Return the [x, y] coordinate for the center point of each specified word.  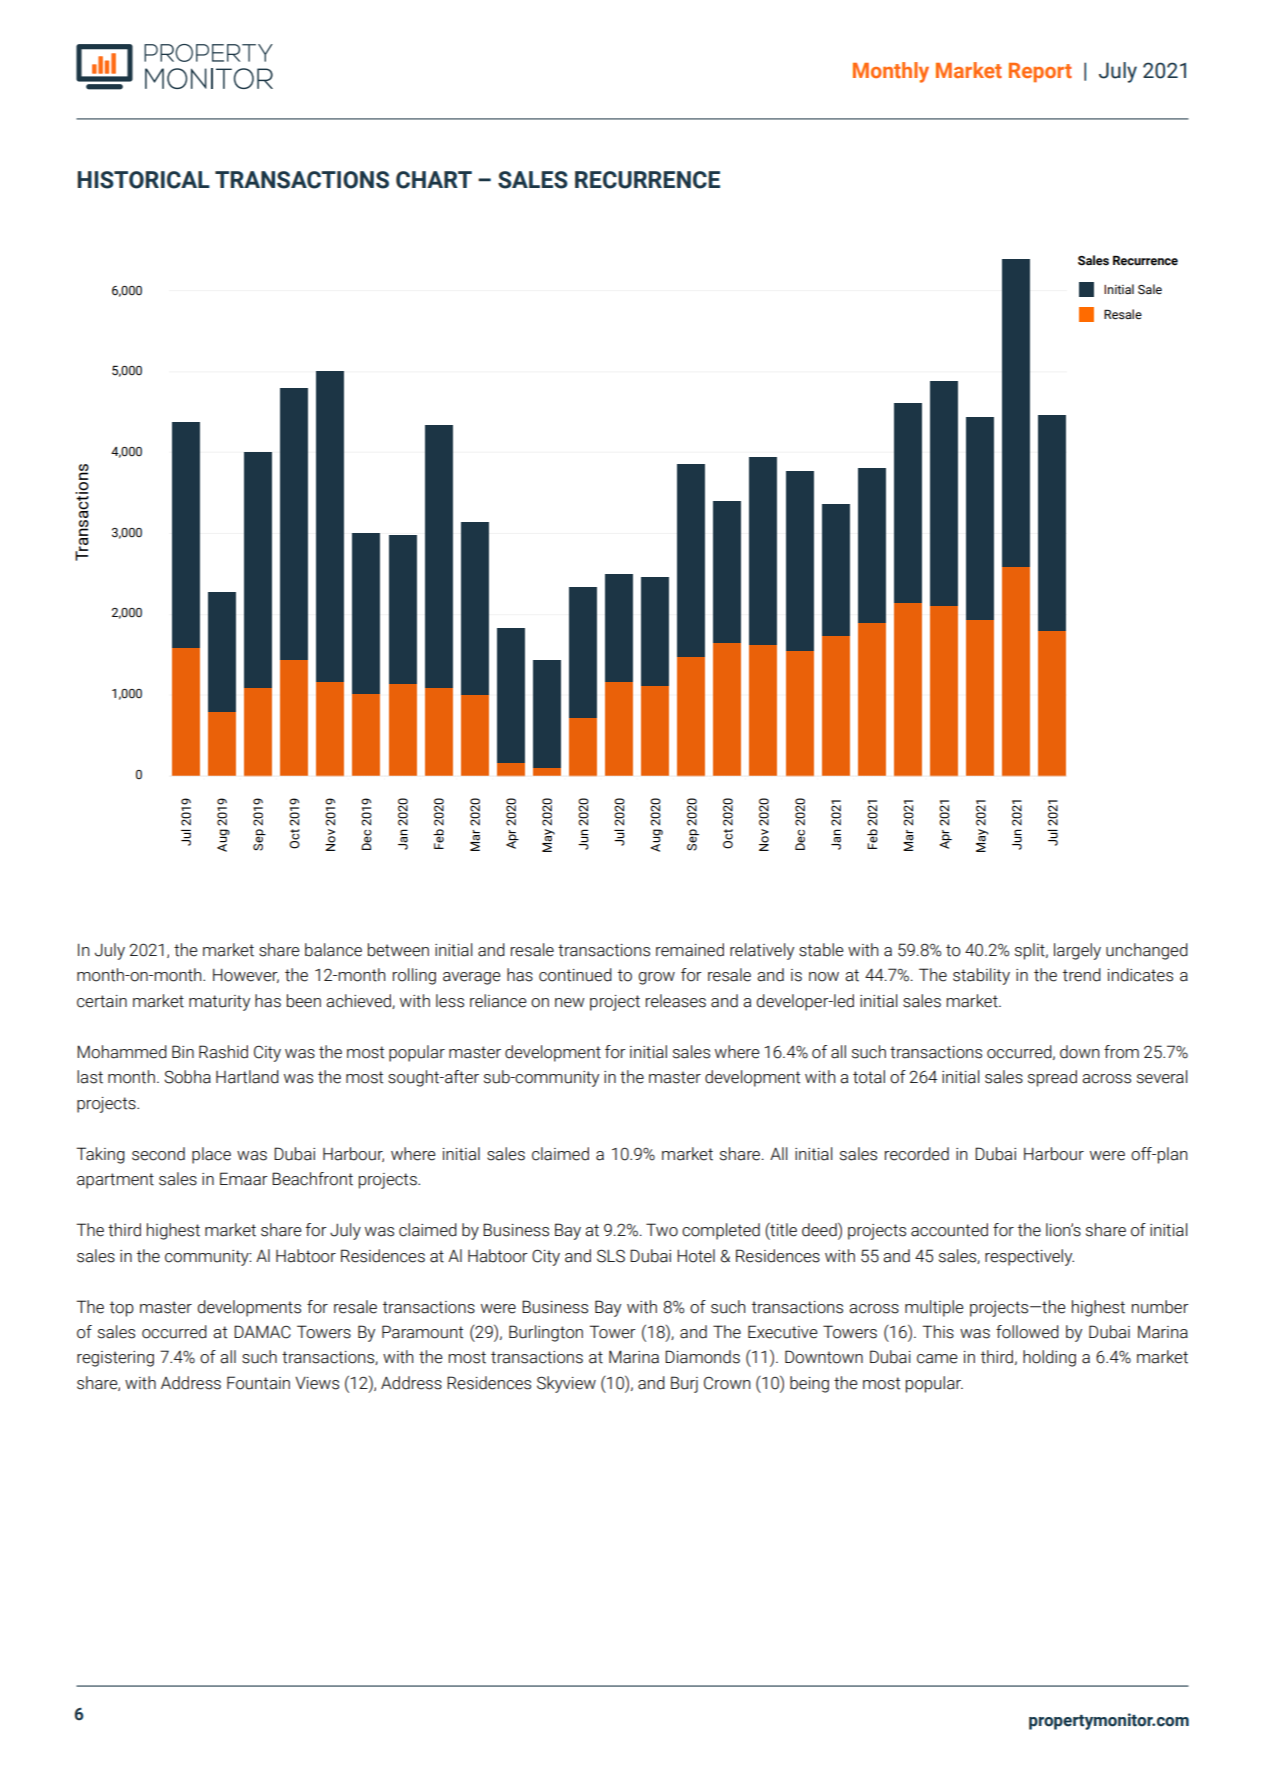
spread [1052, 1078]
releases [676, 1001]
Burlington [546, 1333]
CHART [434, 180]
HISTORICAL [143, 180]
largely [1077, 951]
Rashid [223, 1052]
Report [1040, 72]
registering [115, 1359]
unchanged [1147, 951]
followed [1027, 1332]
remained [690, 950]
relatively [762, 951]
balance [333, 950]
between [398, 950]
